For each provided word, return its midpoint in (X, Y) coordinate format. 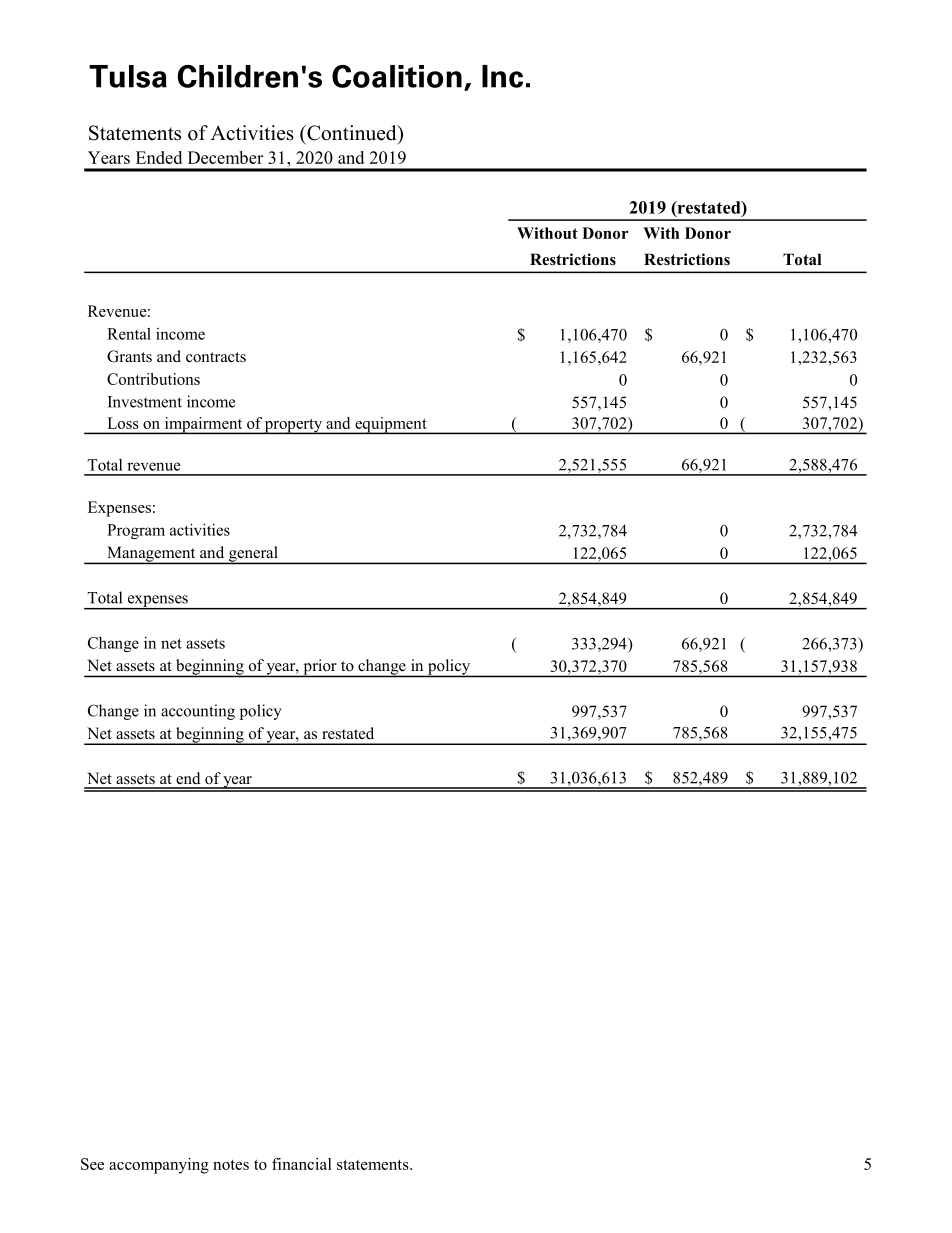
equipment (391, 425)
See (92, 1164)
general (253, 555)
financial (302, 1164)
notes (231, 1165)
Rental (129, 334)
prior (320, 668)
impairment (203, 425)
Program (136, 531)
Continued (352, 133)
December (225, 157)
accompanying (159, 1166)
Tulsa (128, 76)
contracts (216, 357)
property (294, 426)
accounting (198, 712)
